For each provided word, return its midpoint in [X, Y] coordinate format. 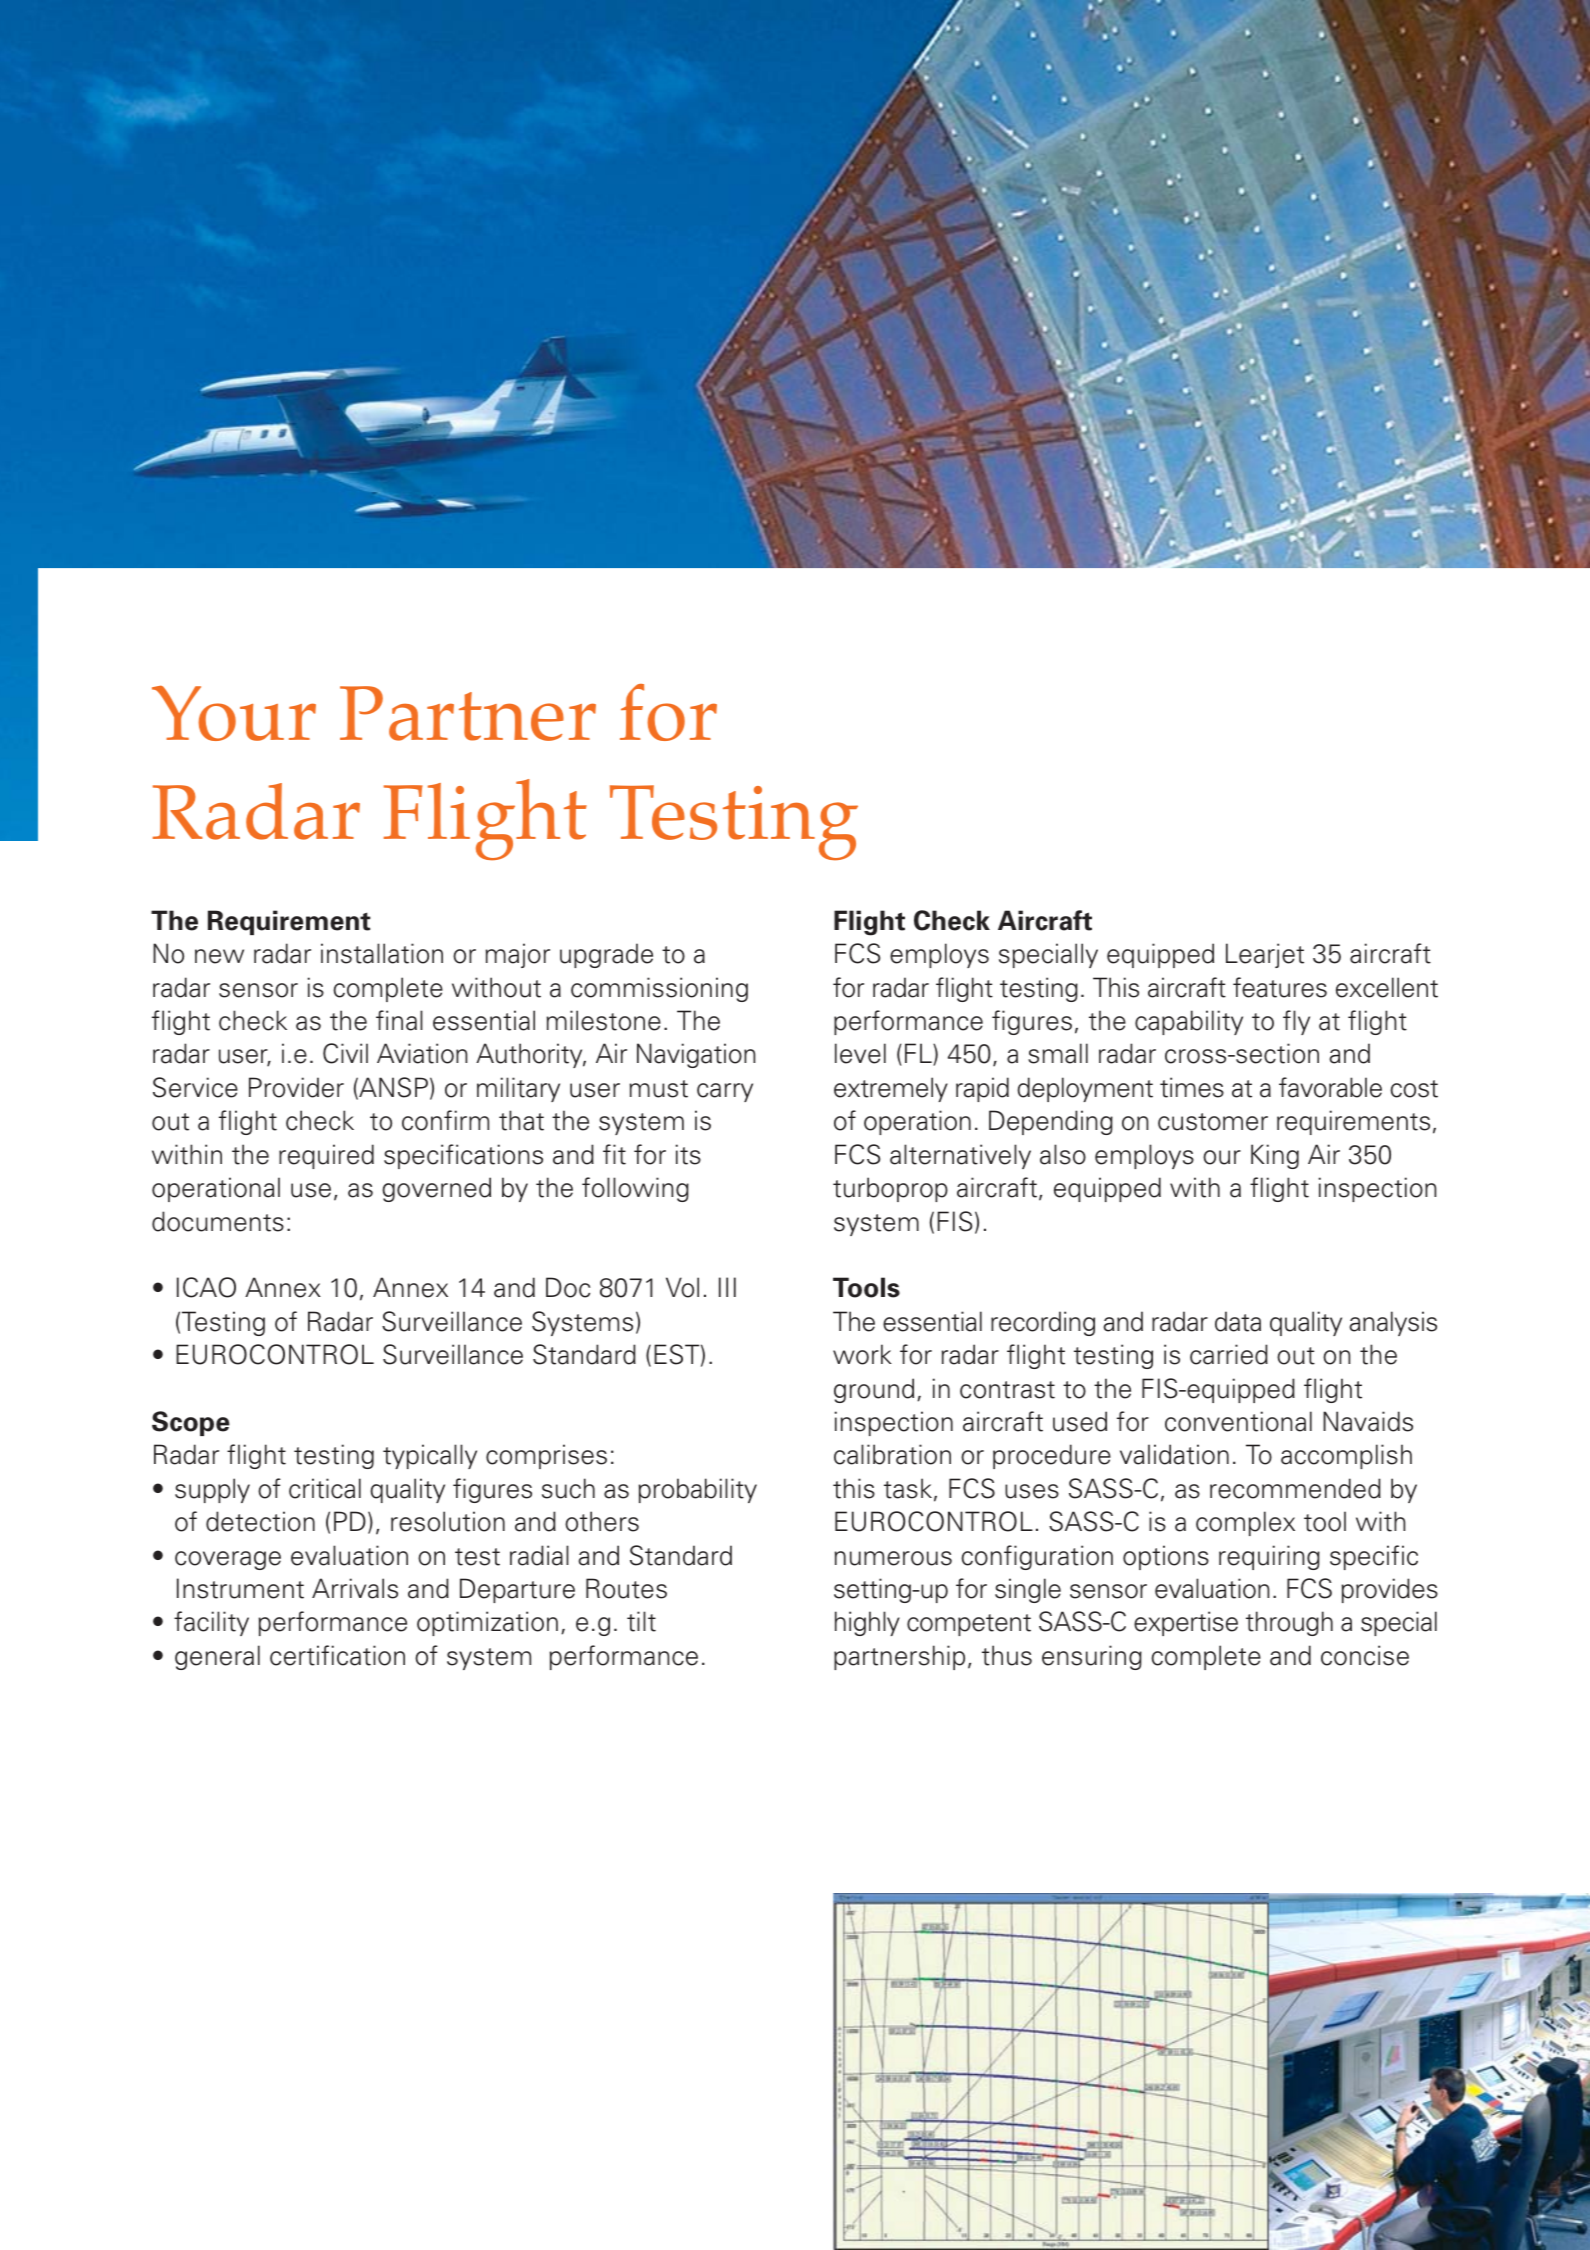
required [326, 1156]
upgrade [606, 955]
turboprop [890, 1189]
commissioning [659, 989]
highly [867, 1623]
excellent [1387, 987]
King [1275, 1156]
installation [382, 953]
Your [234, 713]
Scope [191, 1423]
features [1280, 987]
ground [874, 1390]
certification [337, 1655]
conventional [1238, 1421]
